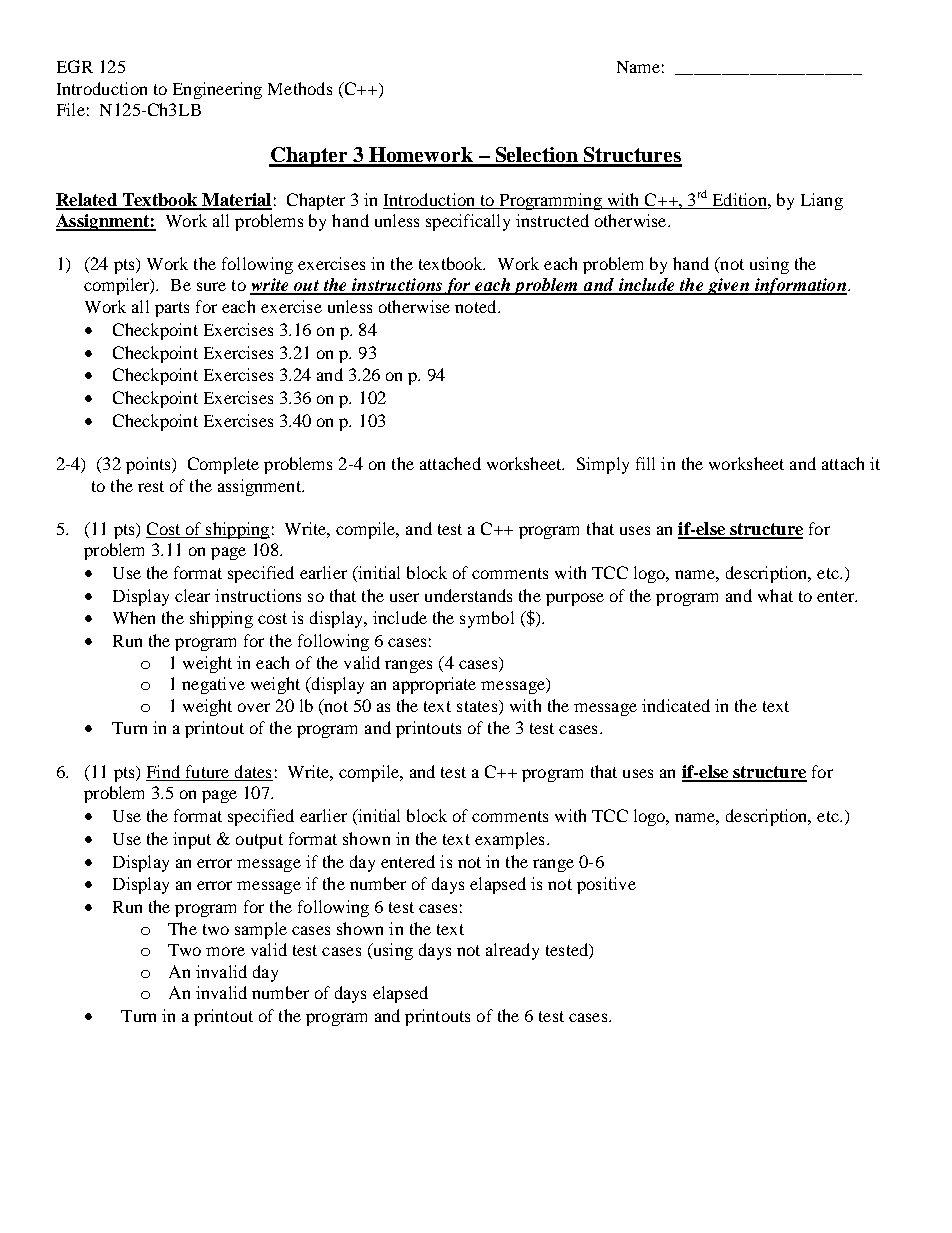  Describe the element at coordinates (225, 951) in the screenshot. I see `more` at that location.
